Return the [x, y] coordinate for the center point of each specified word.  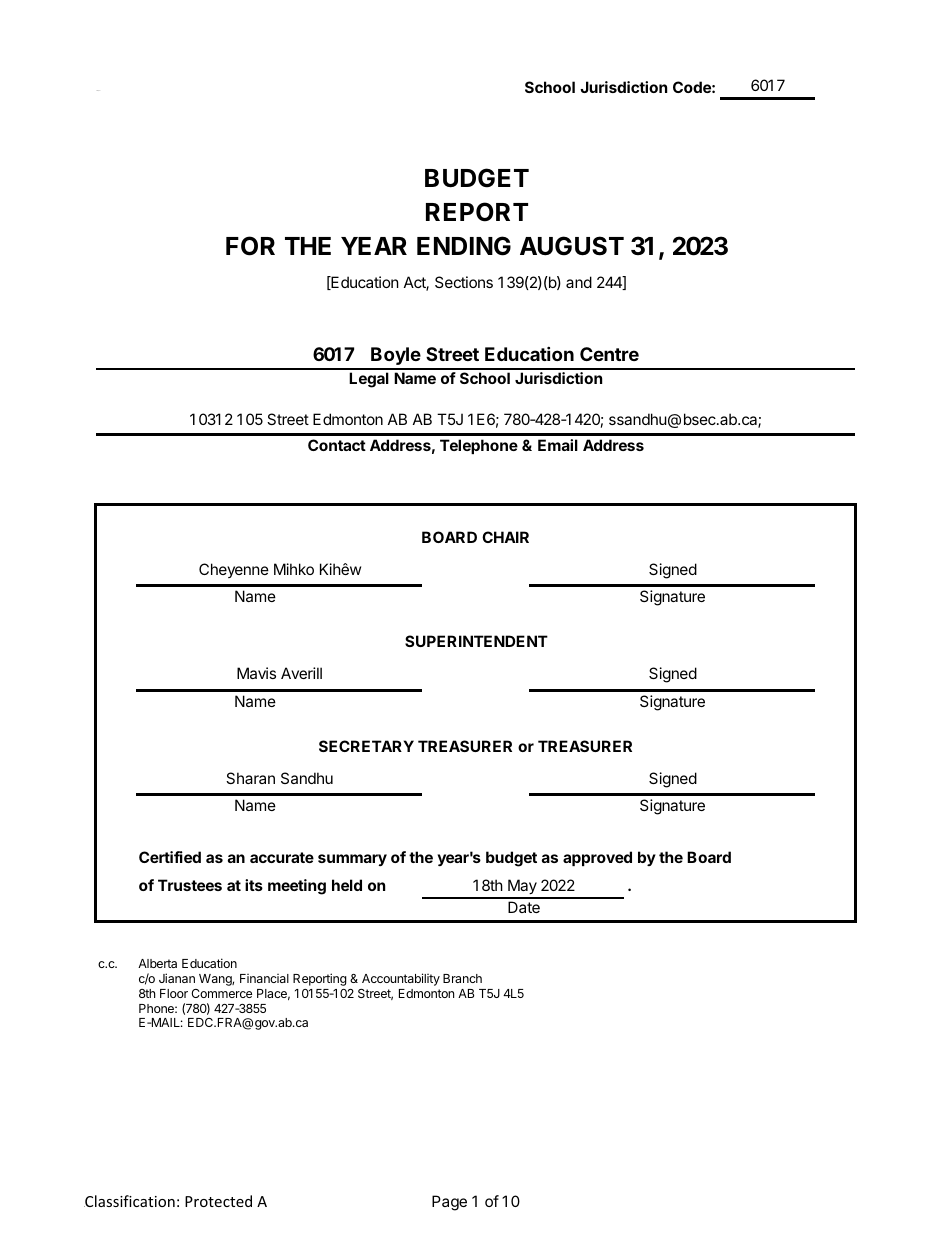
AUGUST [572, 246]
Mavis [256, 673]
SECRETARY [366, 746]
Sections [464, 282]
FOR [250, 246]
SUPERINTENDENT [476, 641]
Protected [218, 1201]
